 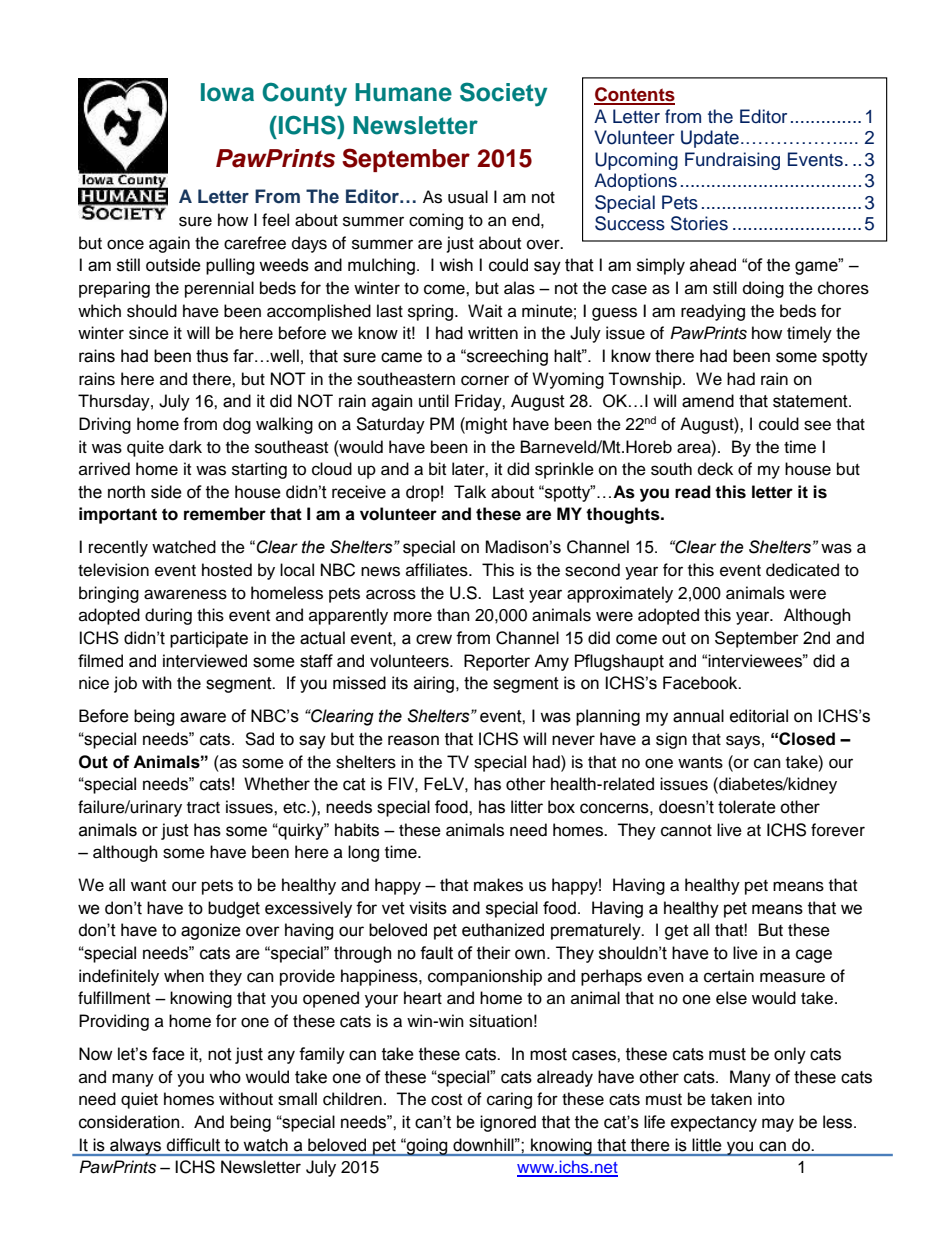 What do you see at coordinates (710, 139) in the image?
I see `Update` at bounding box center [710, 139].
